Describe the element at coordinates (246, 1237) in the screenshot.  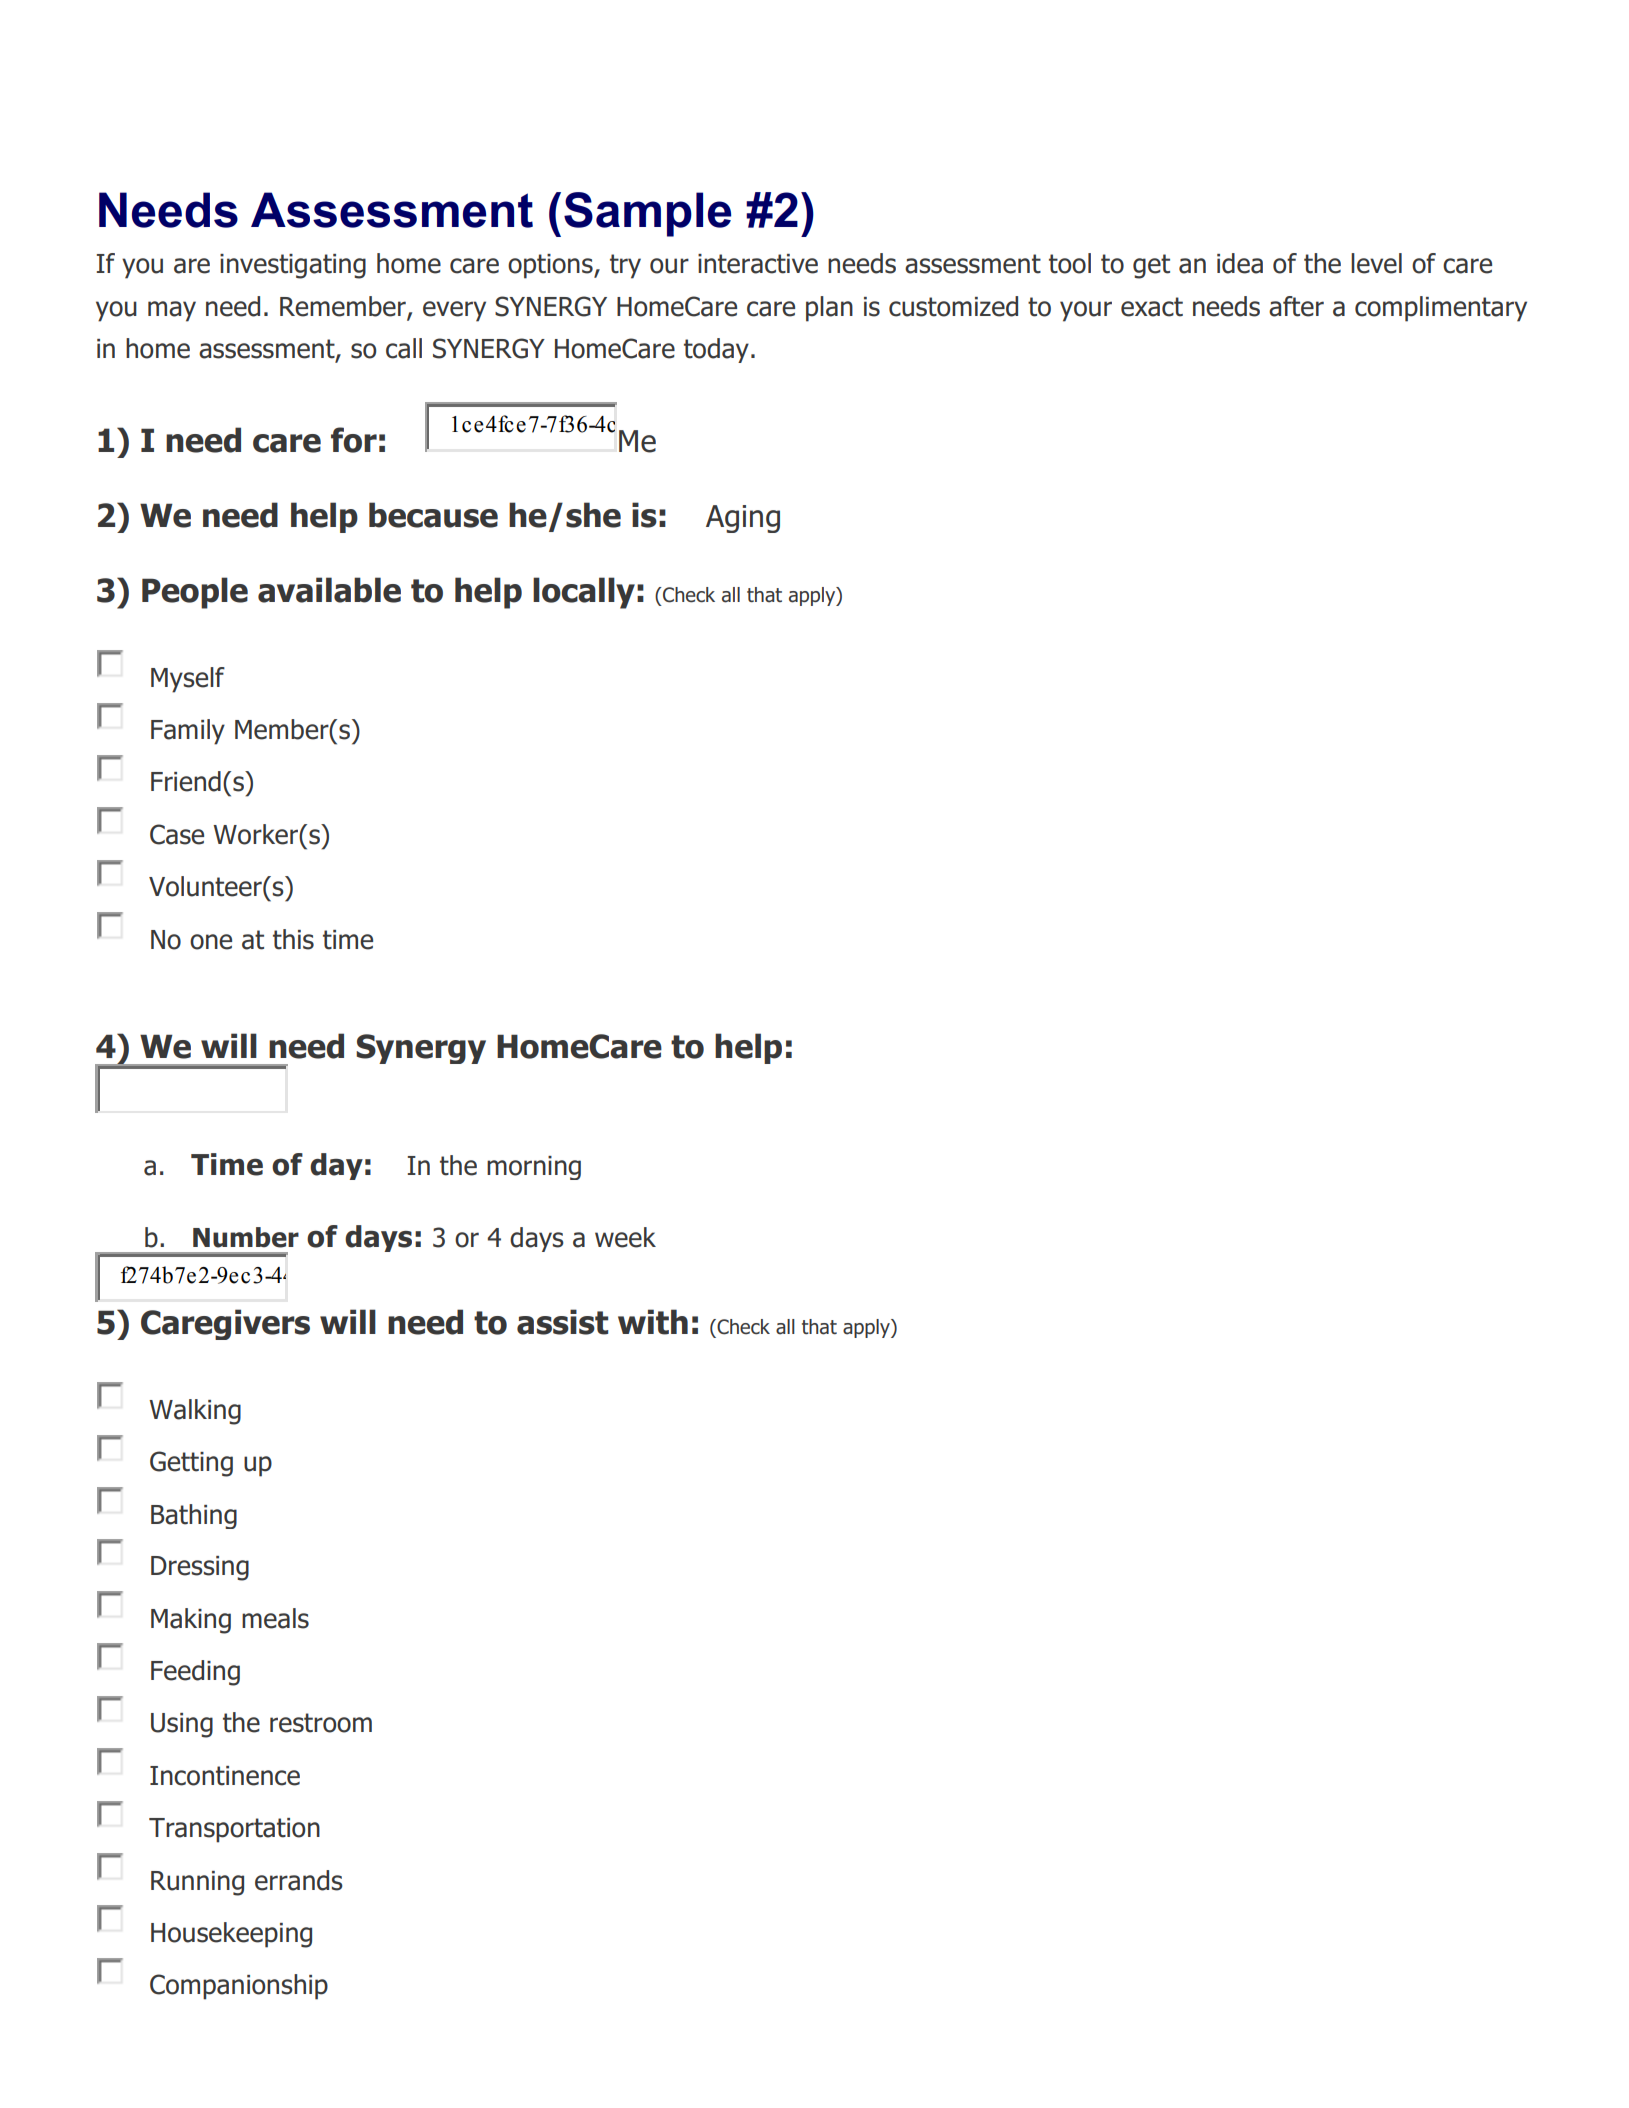
I see `Number` at that location.
